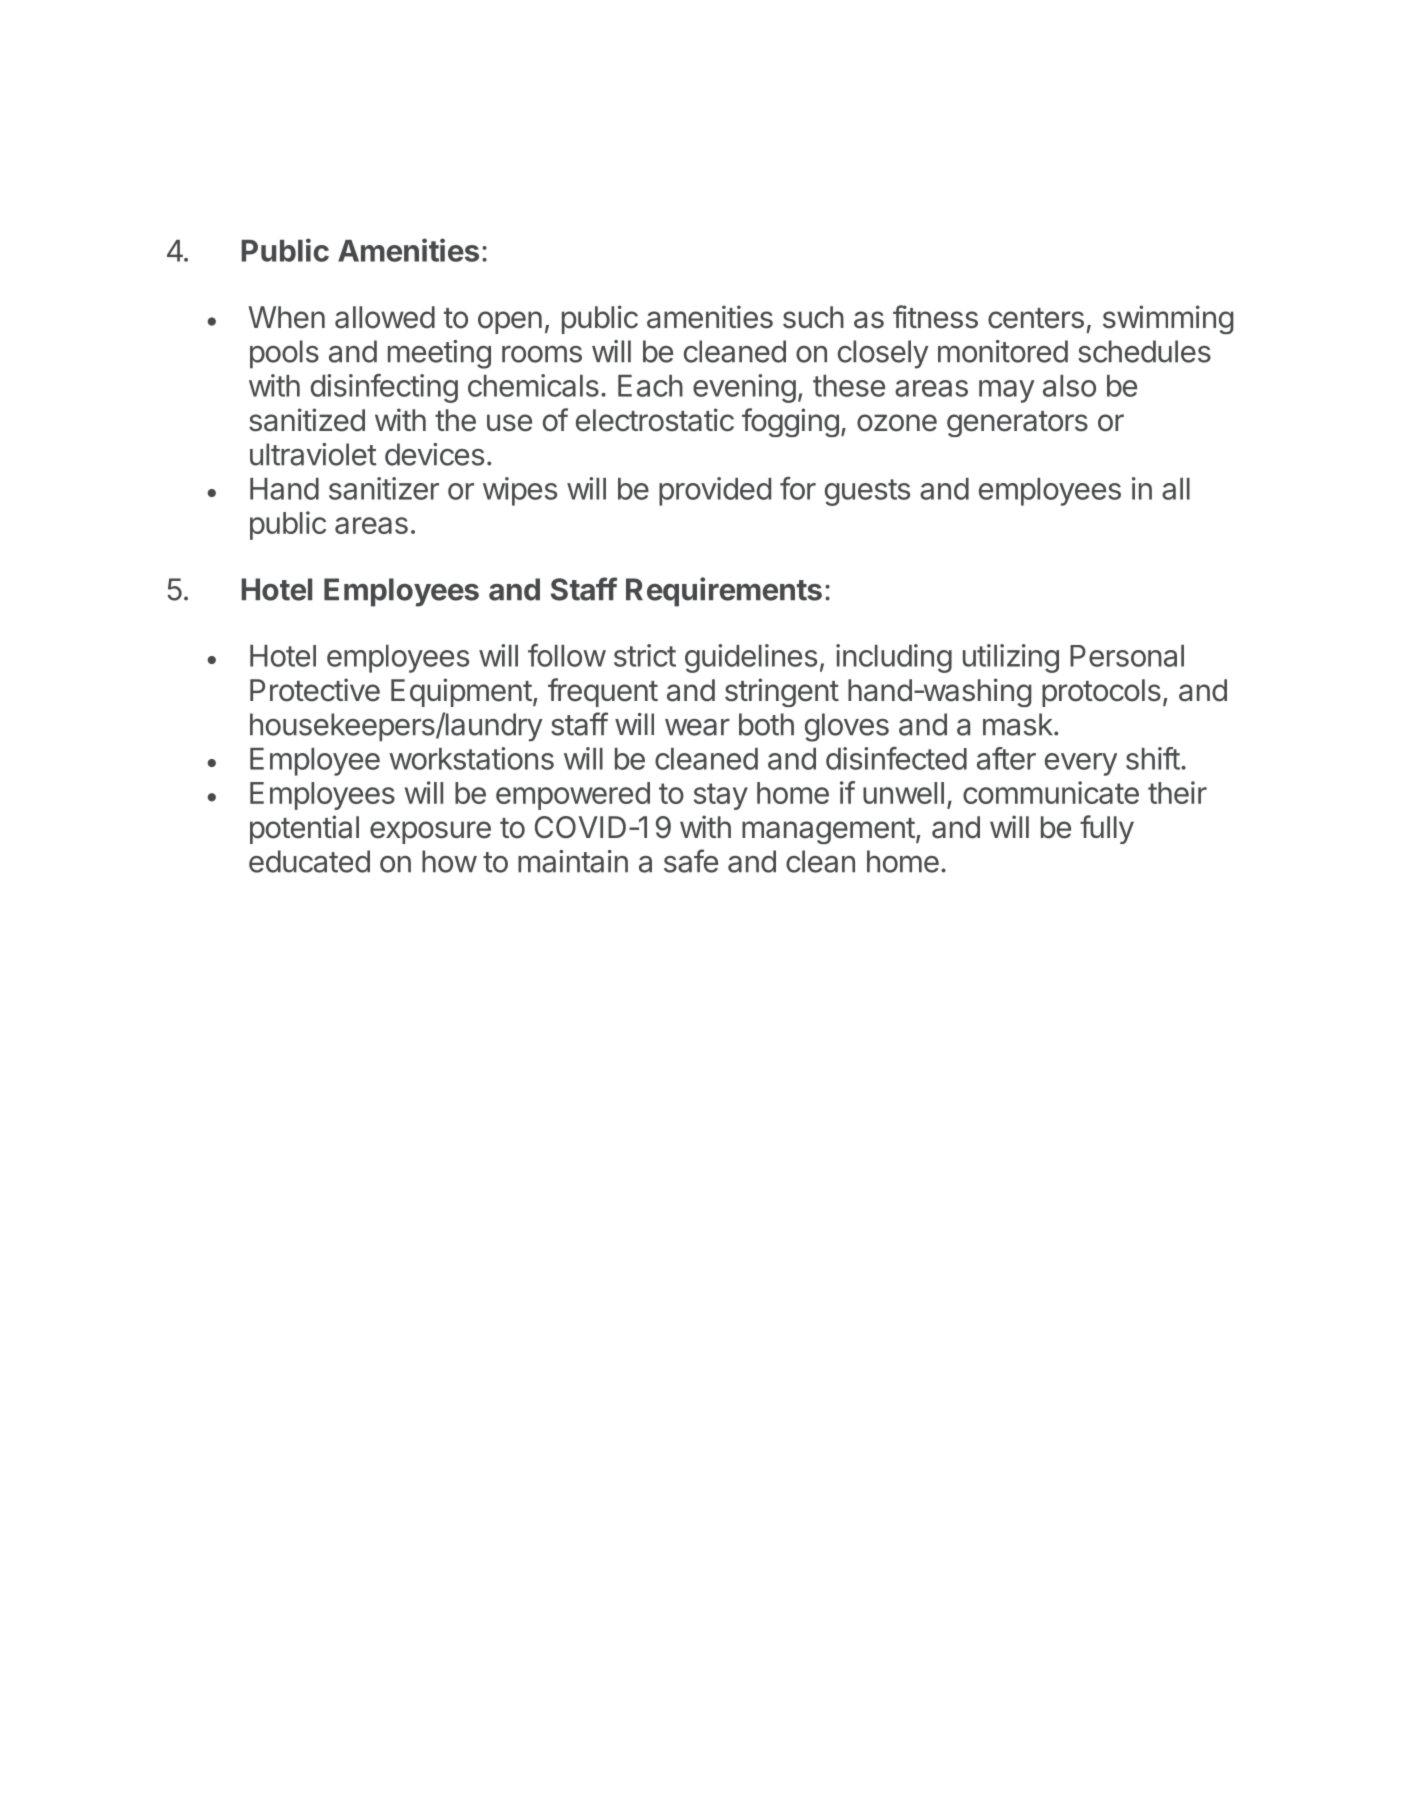 The width and height of the page is (1404, 1817). I want to click on centers, so click(1036, 318).
